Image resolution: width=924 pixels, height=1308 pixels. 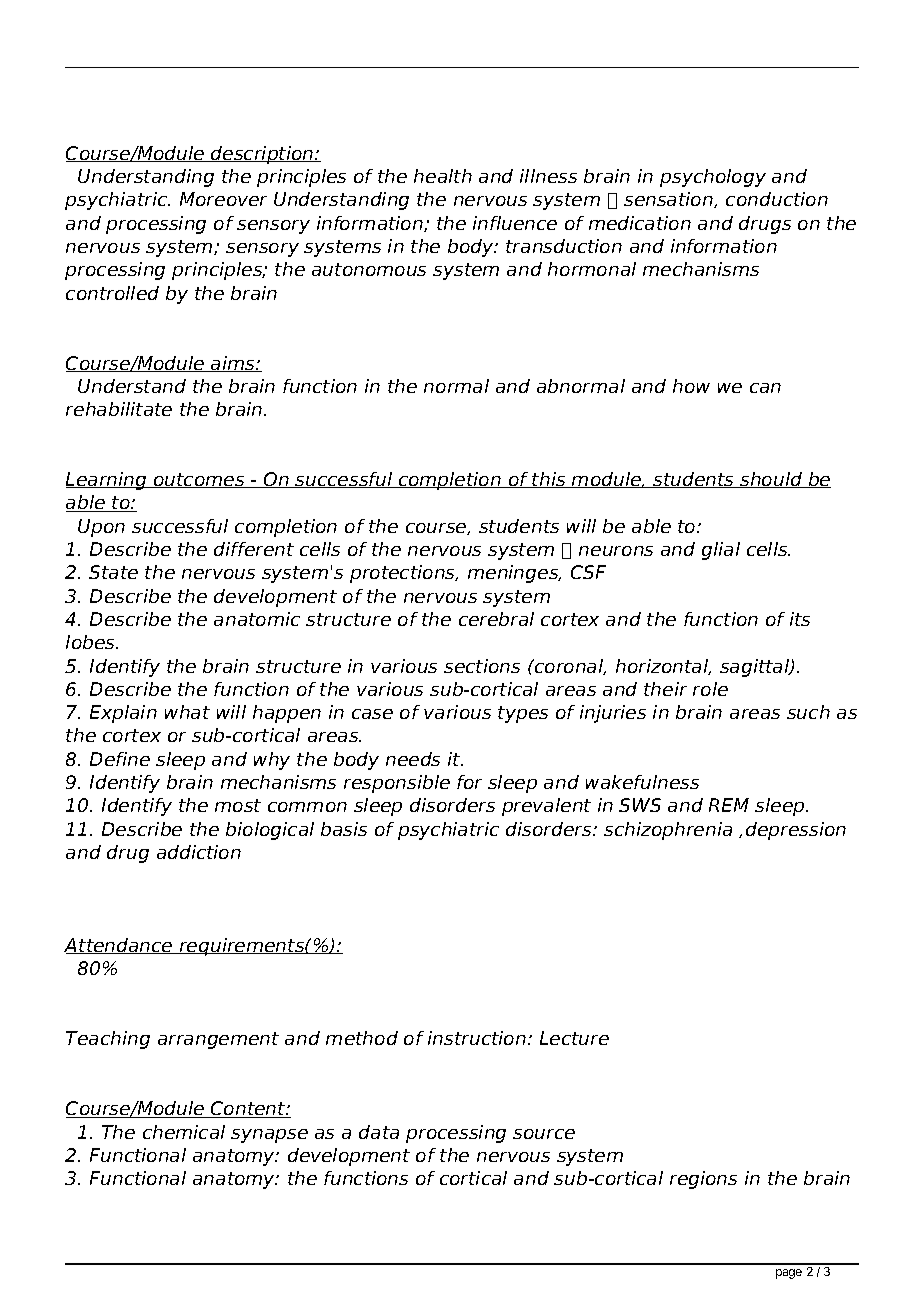 I want to click on health, so click(x=443, y=176).
